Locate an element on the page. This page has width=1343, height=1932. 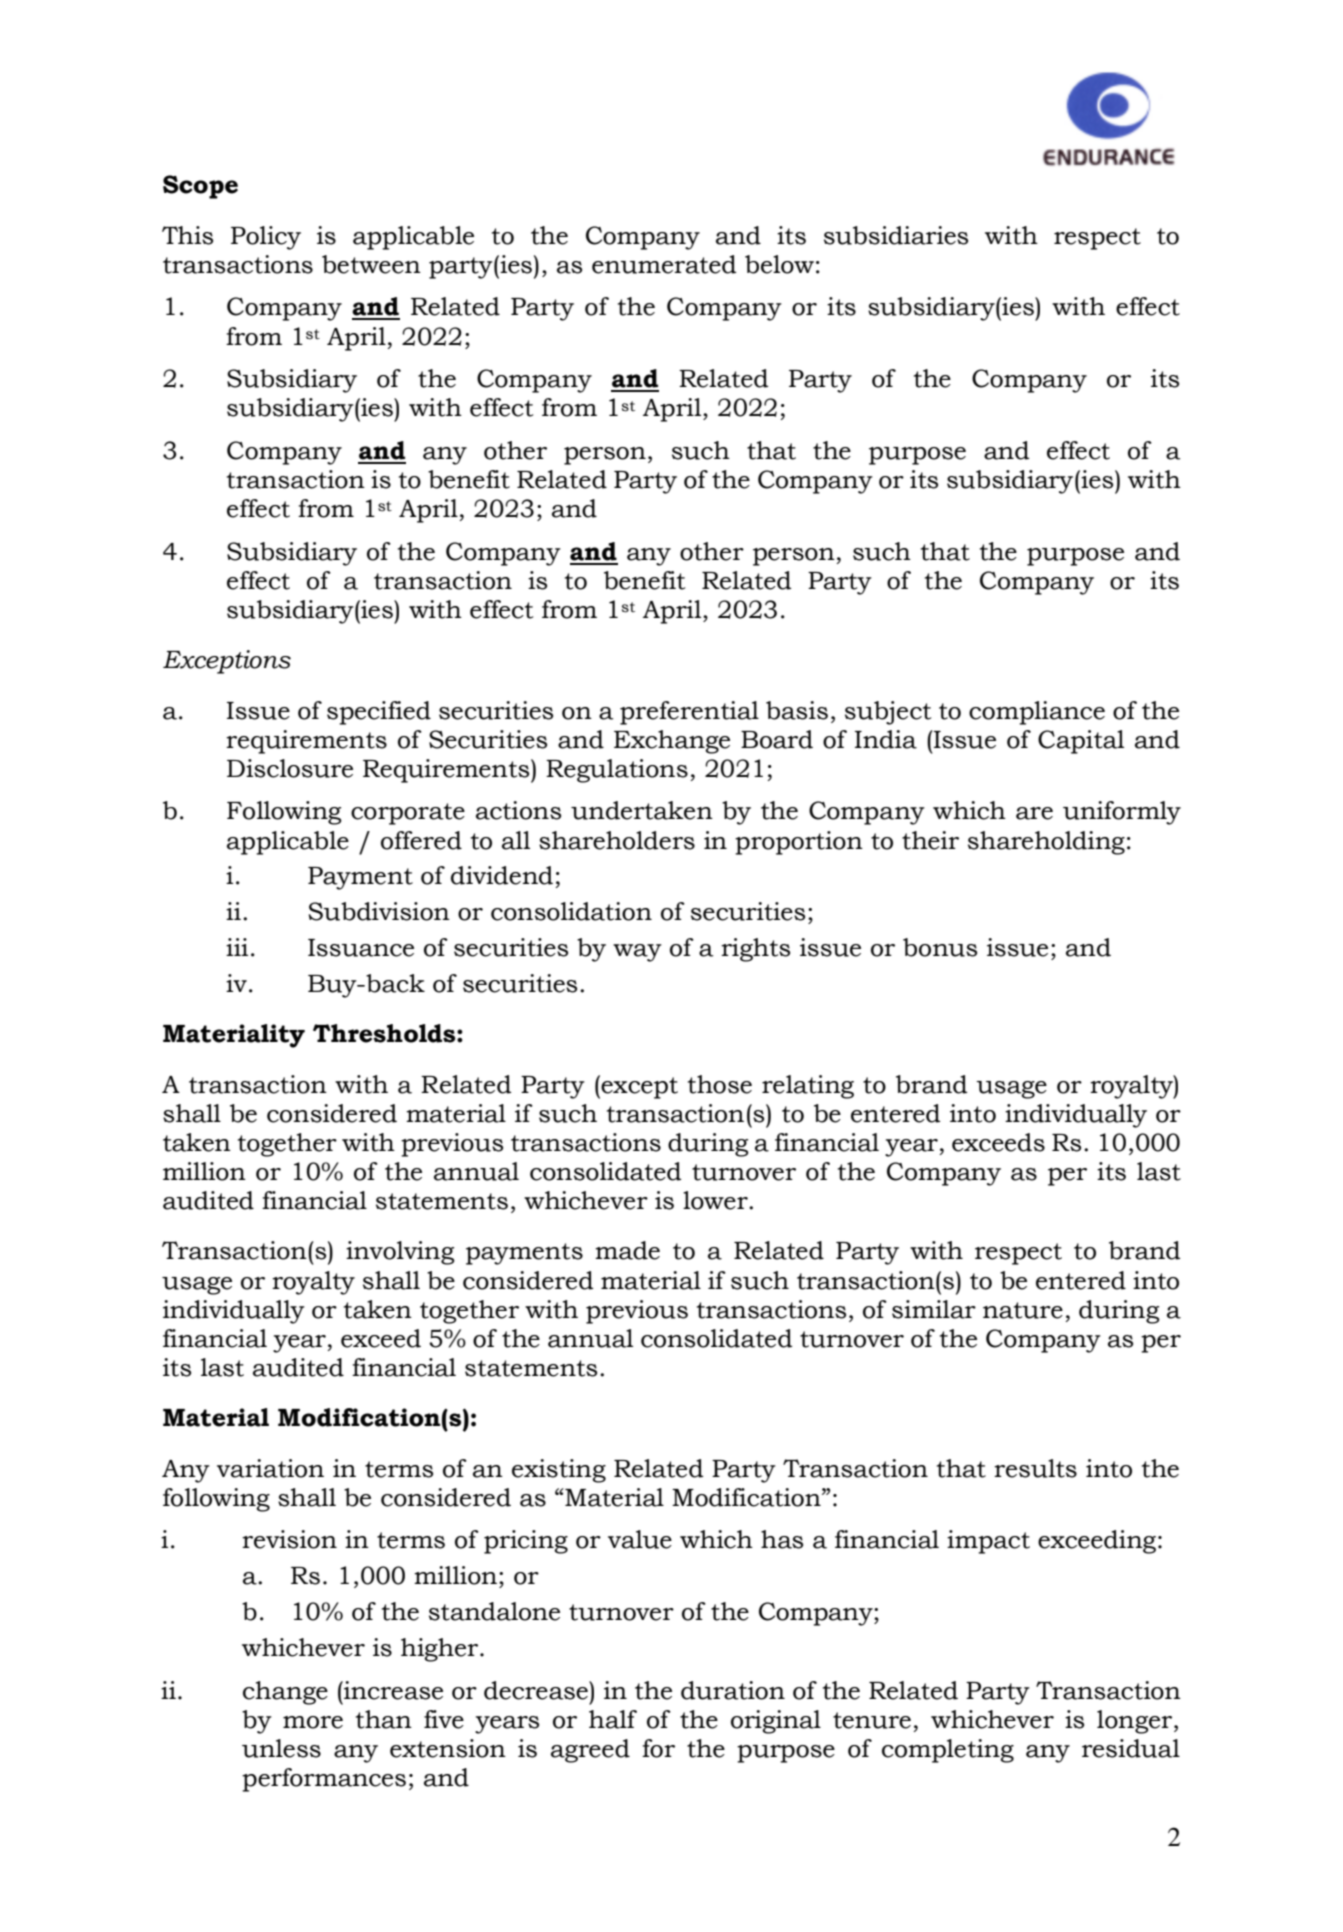
Policy is located at coordinates (266, 238).
